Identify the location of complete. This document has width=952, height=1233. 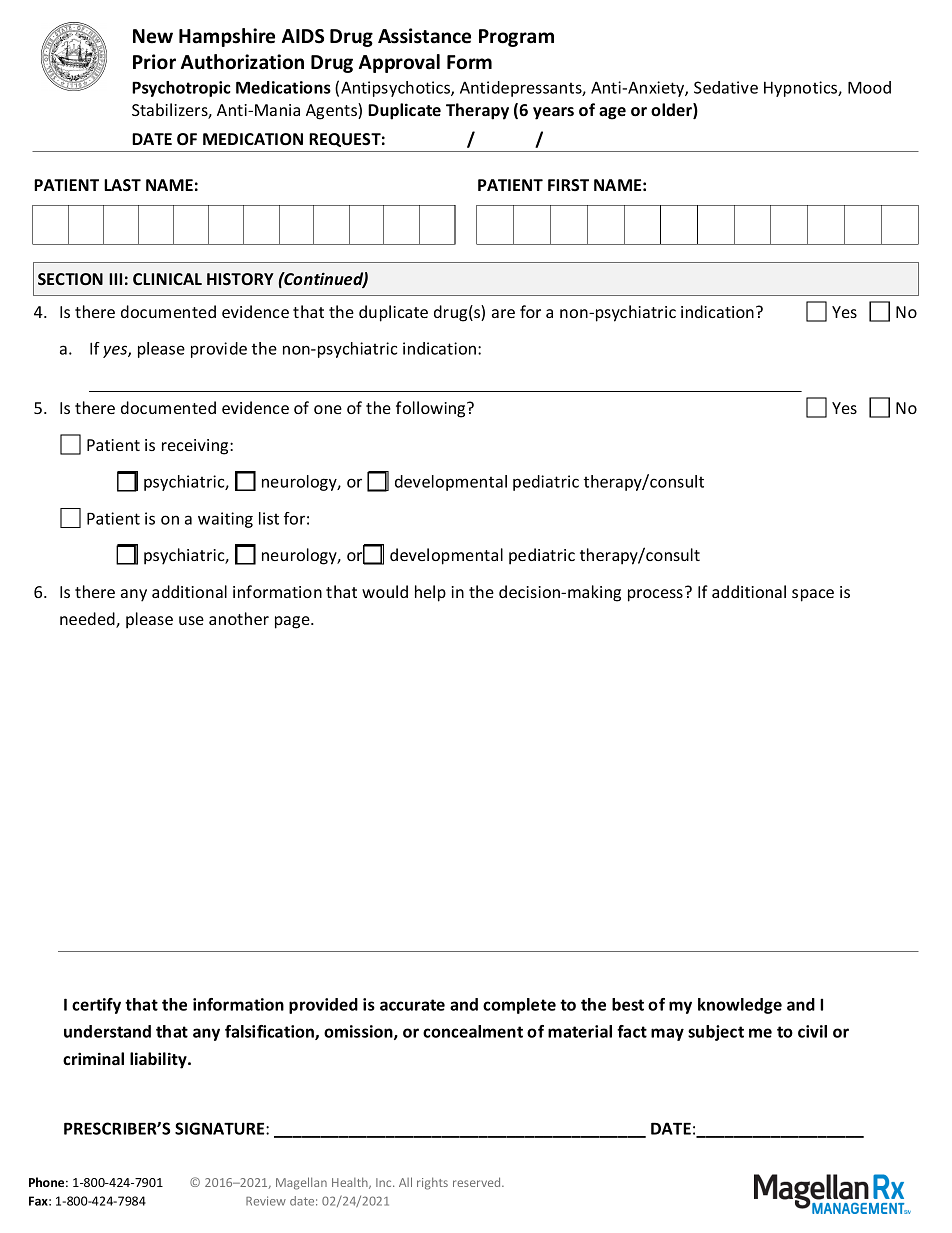
(519, 1006).
